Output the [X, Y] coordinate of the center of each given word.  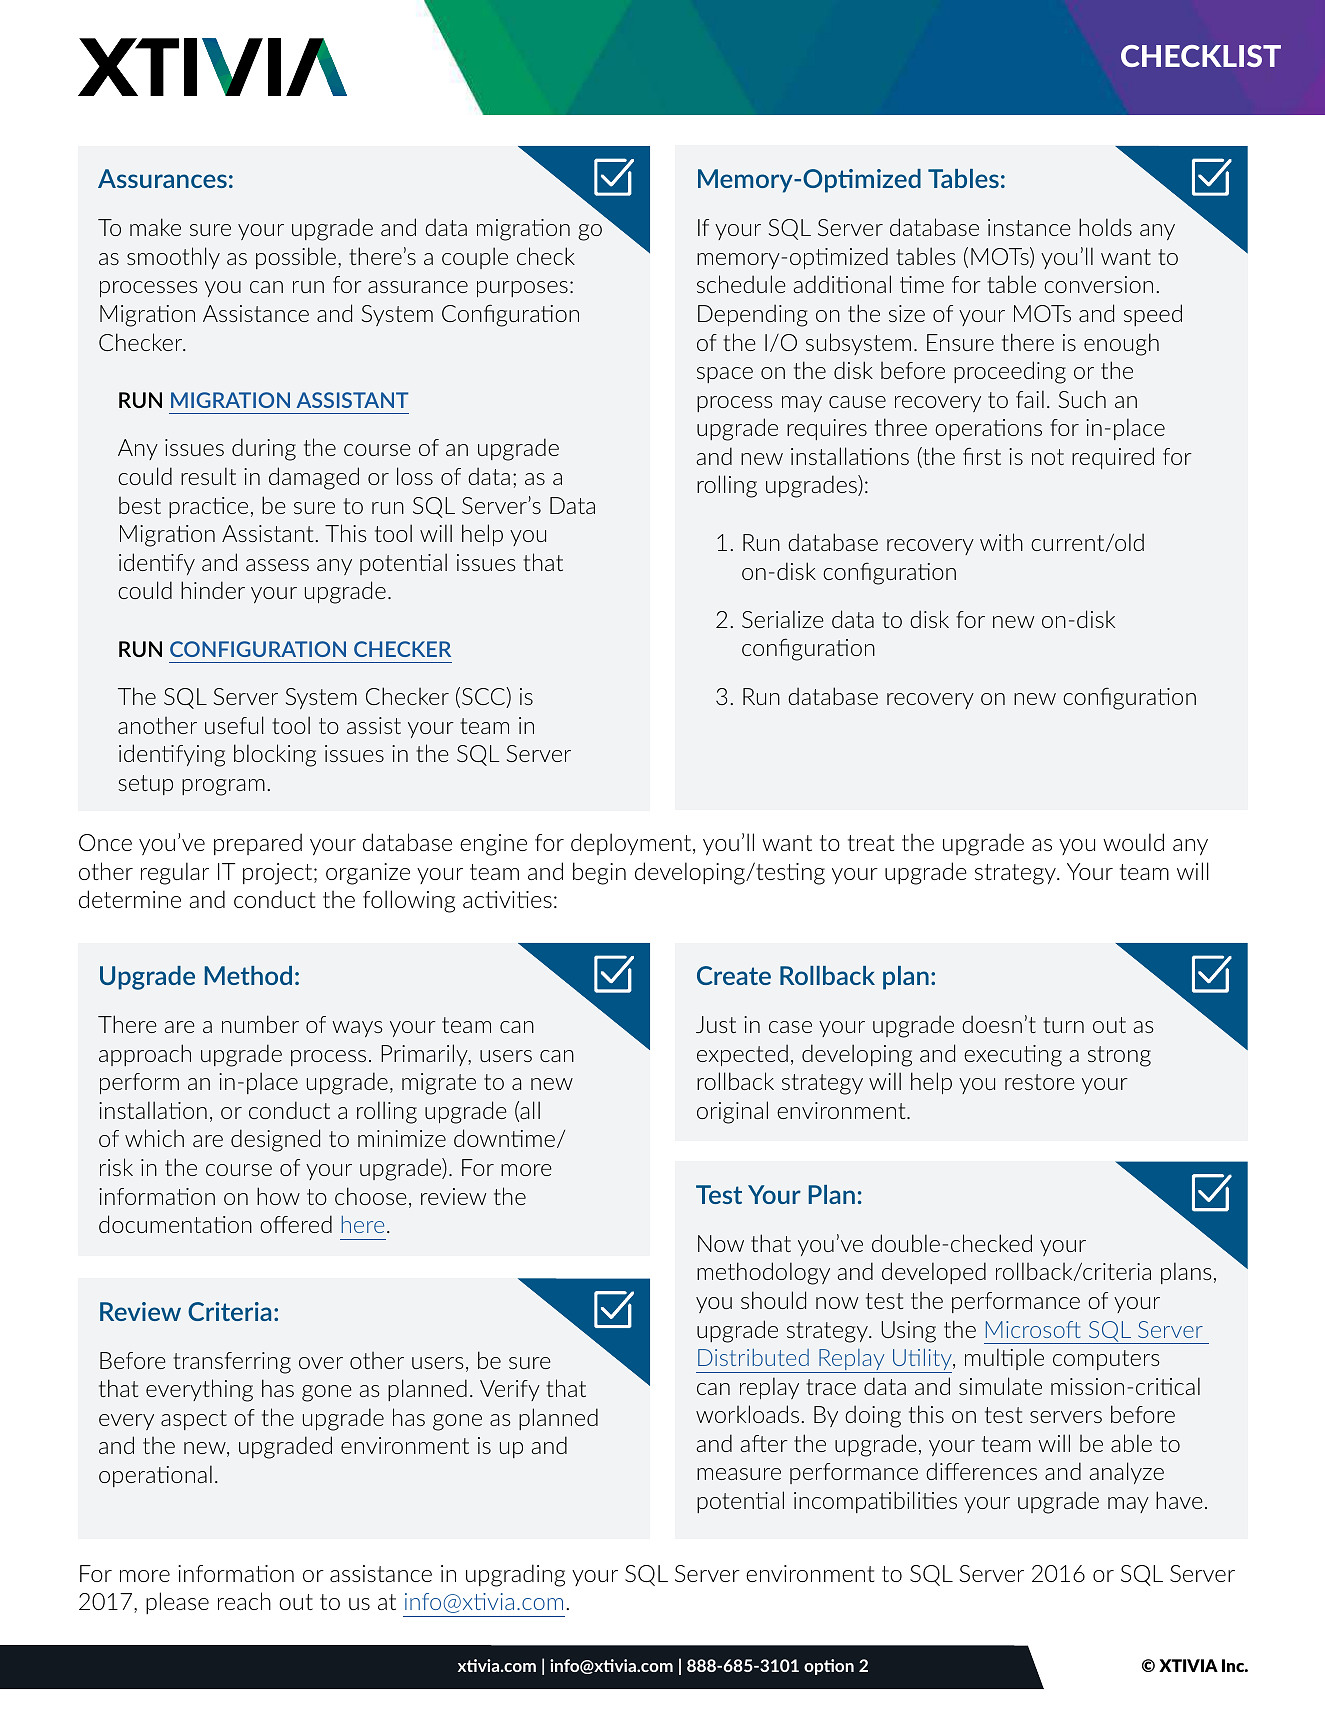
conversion [1098, 284]
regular [175, 873]
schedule [741, 284]
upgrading [515, 1575]
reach [244, 1601]
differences [981, 1471]
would [1133, 842]
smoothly [173, 258]
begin [599, 873]
